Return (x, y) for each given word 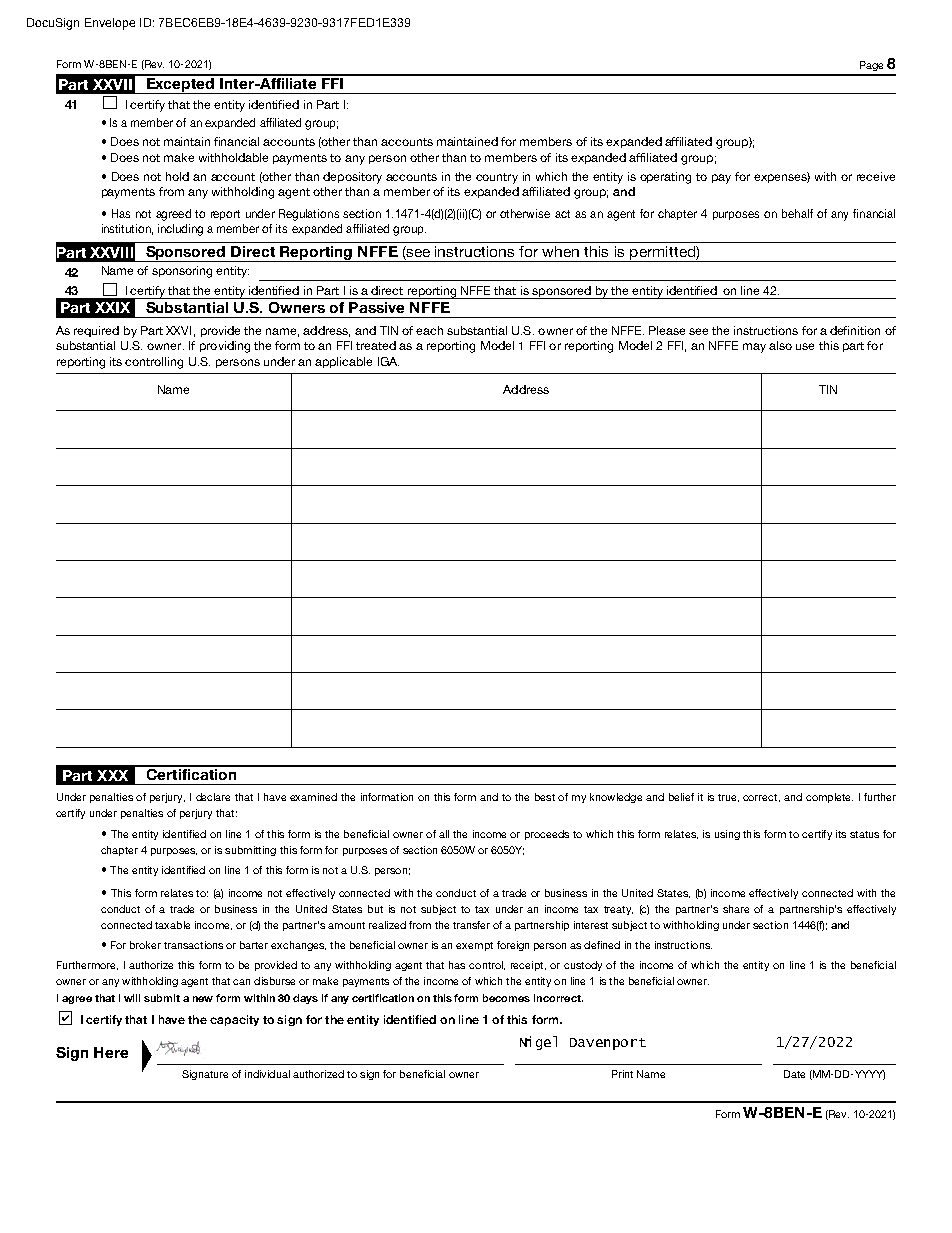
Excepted (180, 84)
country (497, 178)
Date (794, 1074)
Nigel (538, 1043)
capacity (234, 1020)
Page (871, 66)
